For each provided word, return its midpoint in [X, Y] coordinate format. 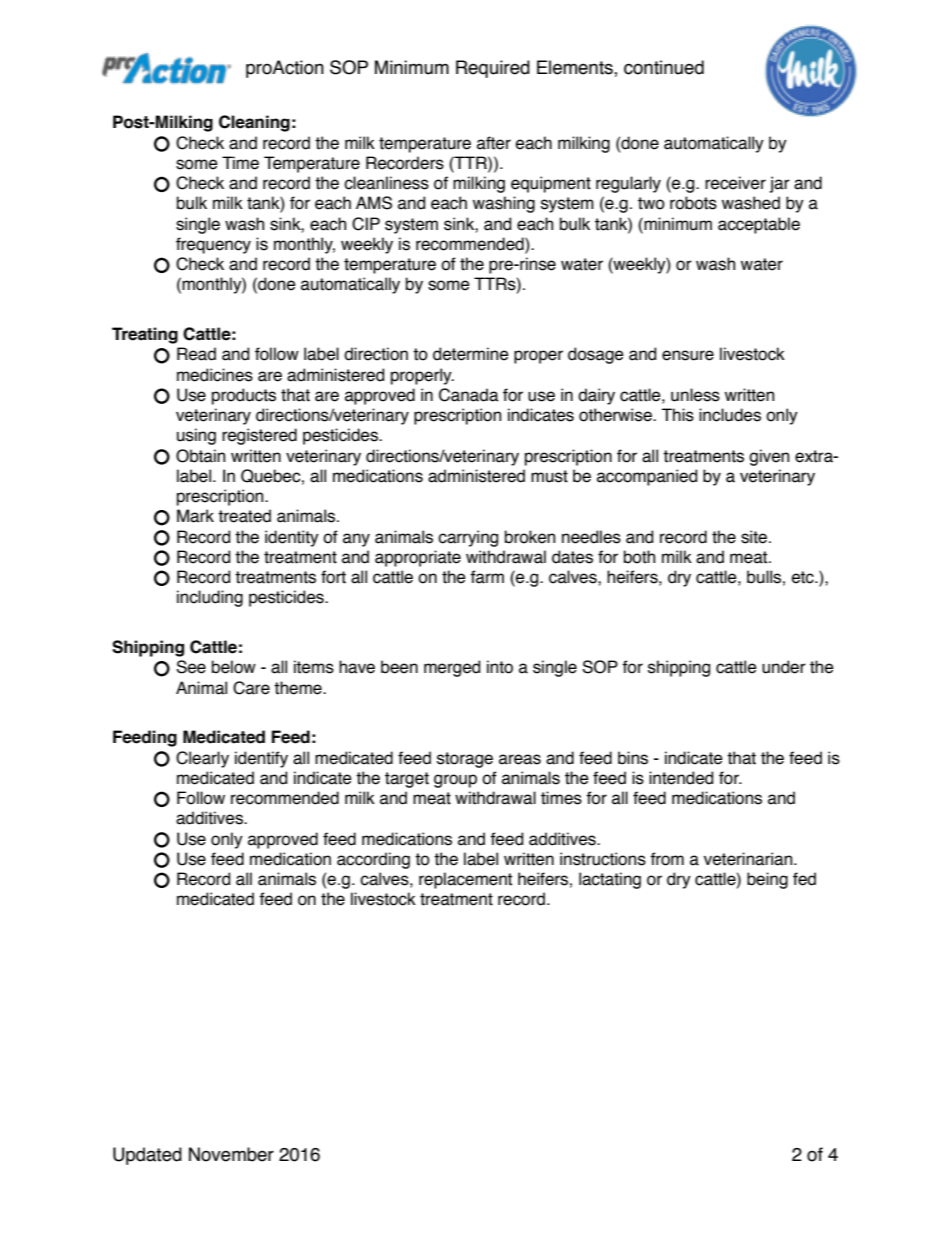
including [210, 598]
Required [493, 69]
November [231, 1154]
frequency [213, 245]
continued [664, 67]
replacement [465, 880]
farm [487, 577]
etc [804, 577]
